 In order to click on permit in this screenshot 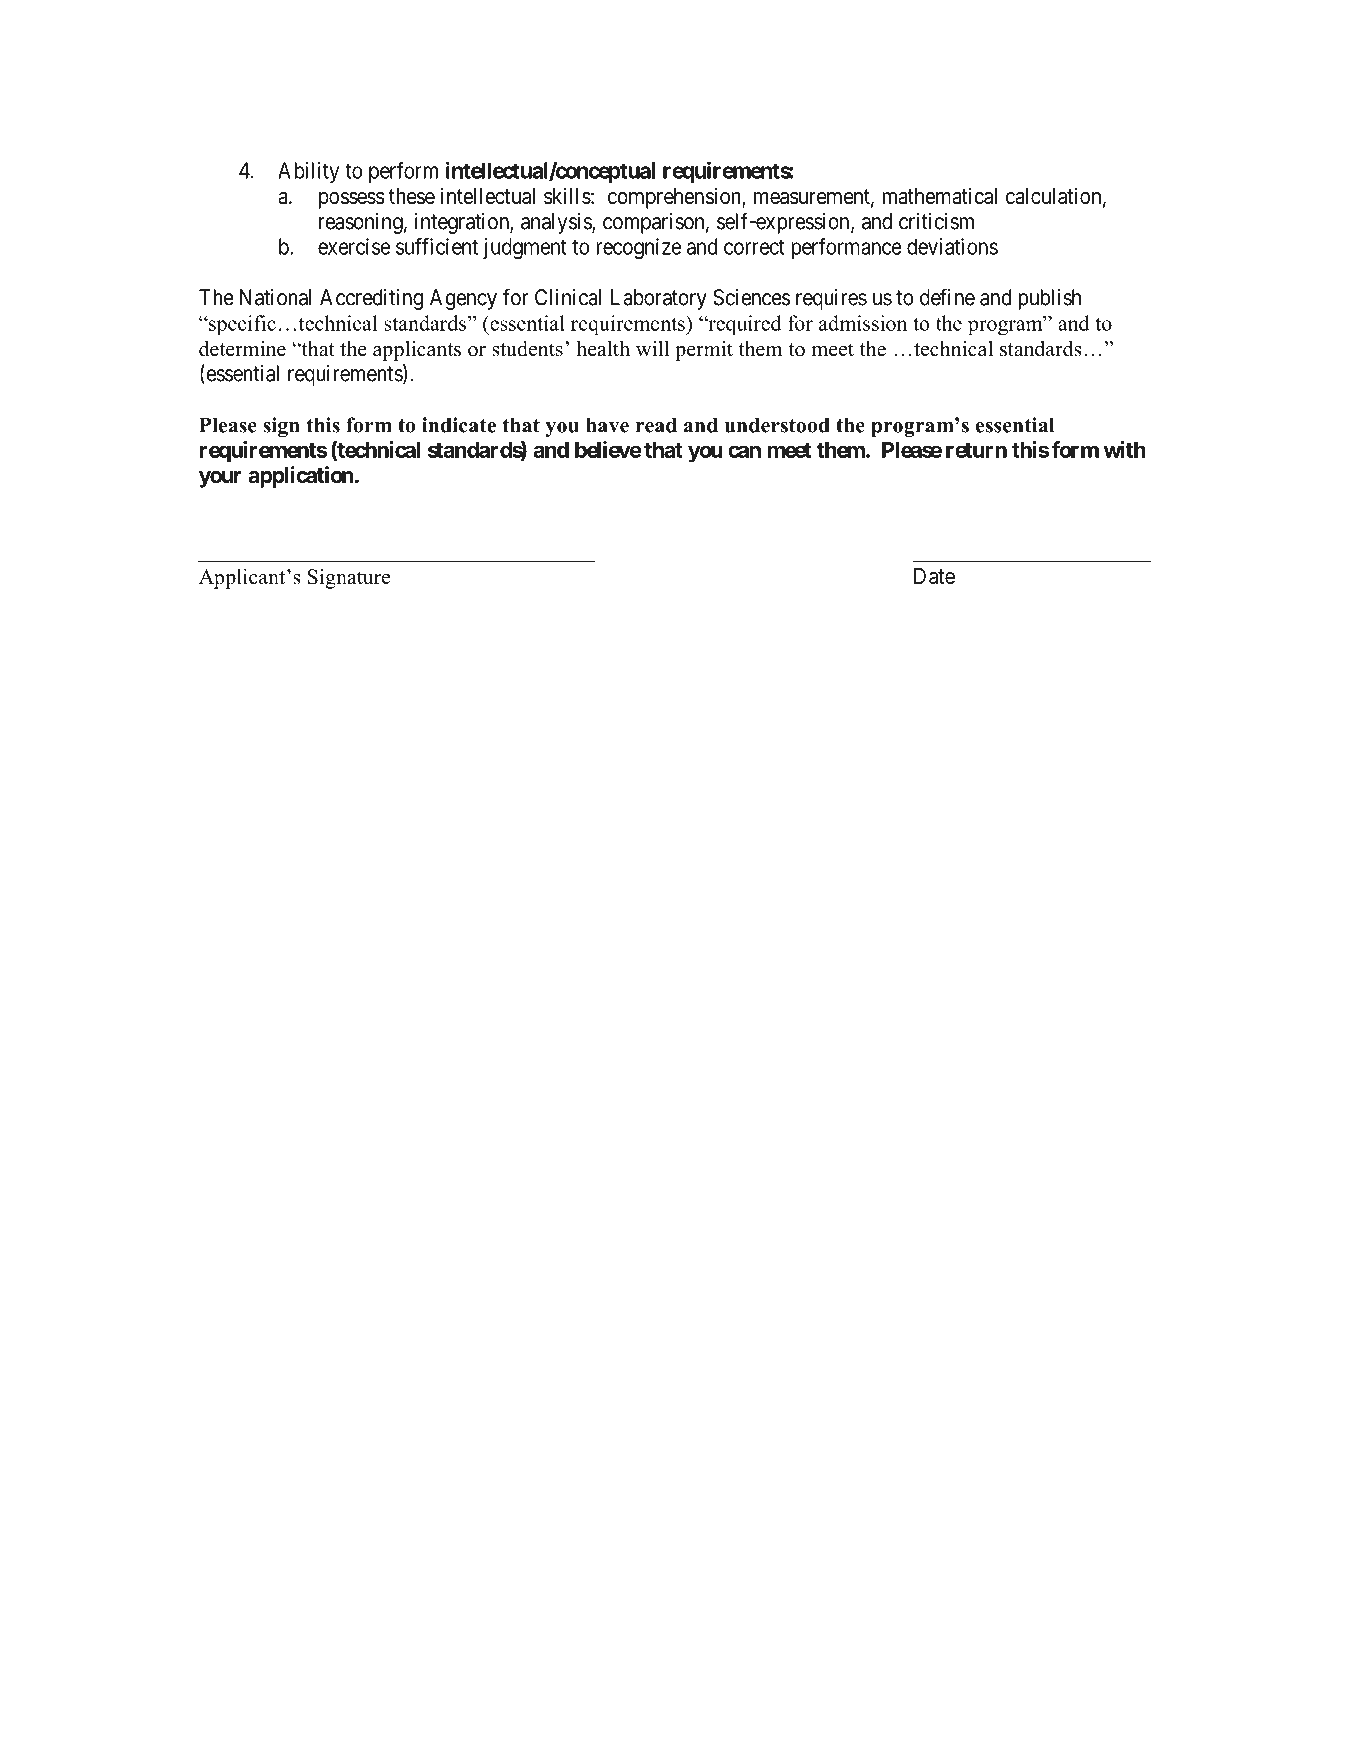, I will do `click(704, 351)`.
